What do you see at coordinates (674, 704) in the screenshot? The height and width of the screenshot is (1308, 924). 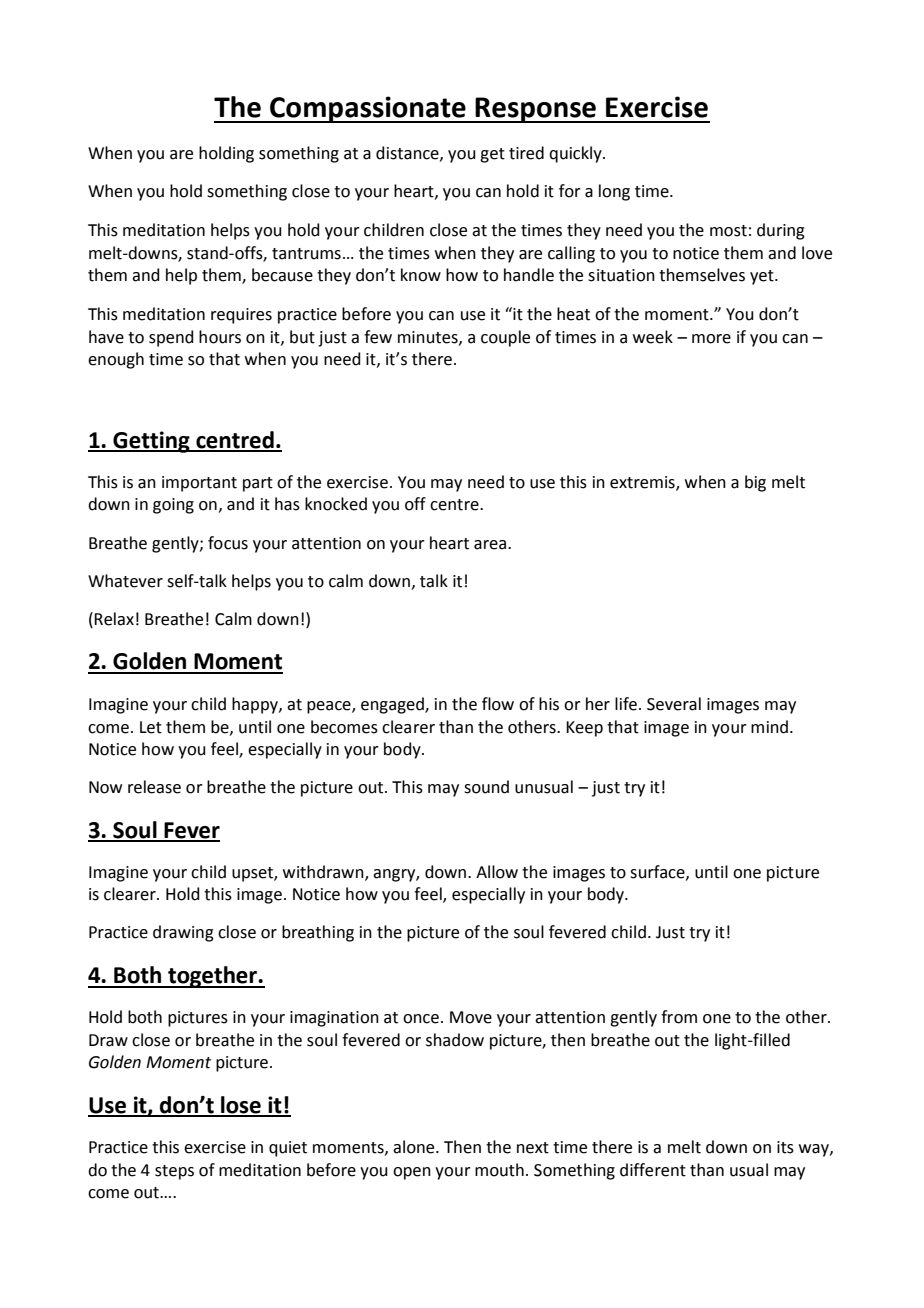 I see `Several` at bounding box center [674, 704].
